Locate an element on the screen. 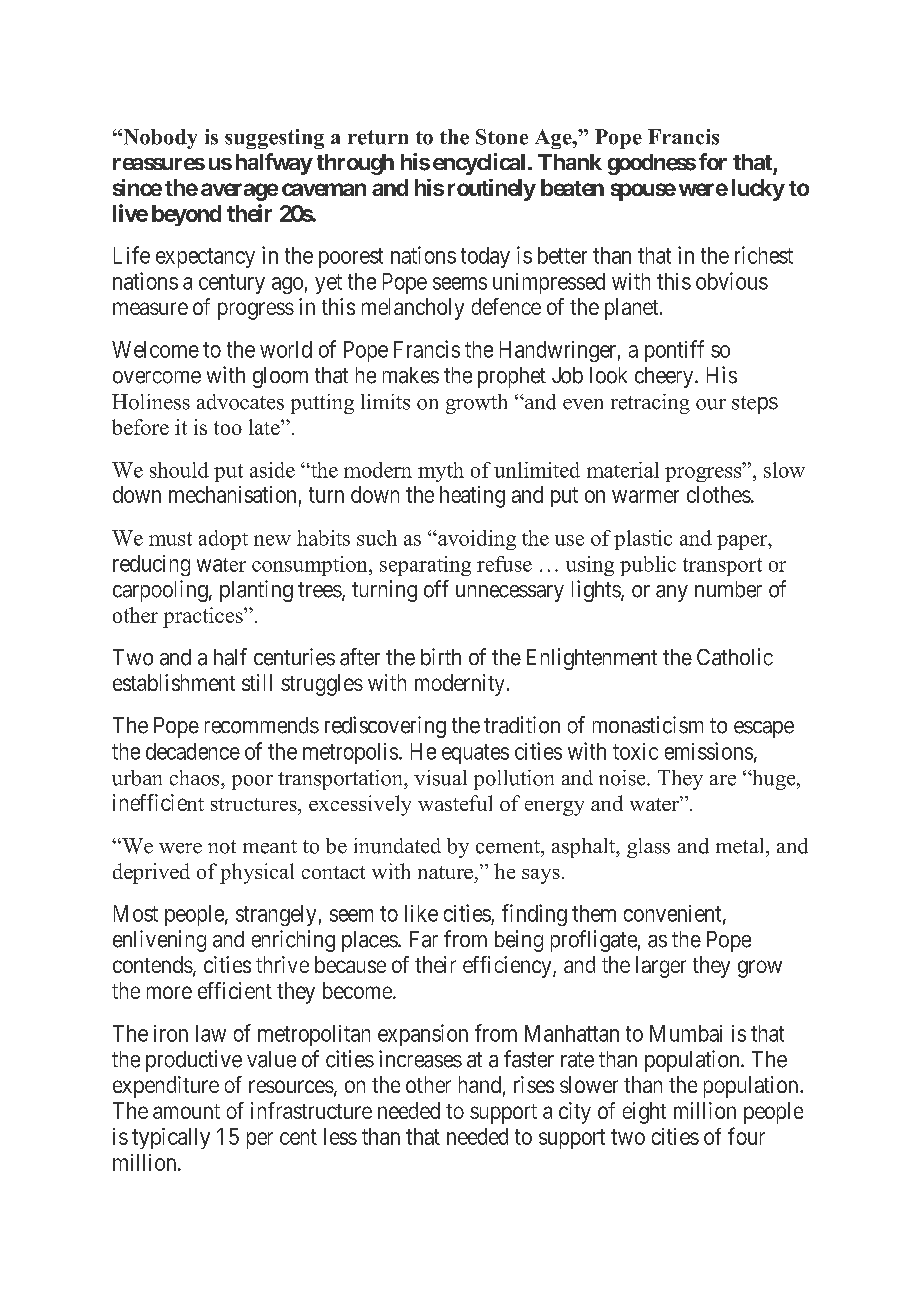  amount is located at coordinates (186, 1111).
